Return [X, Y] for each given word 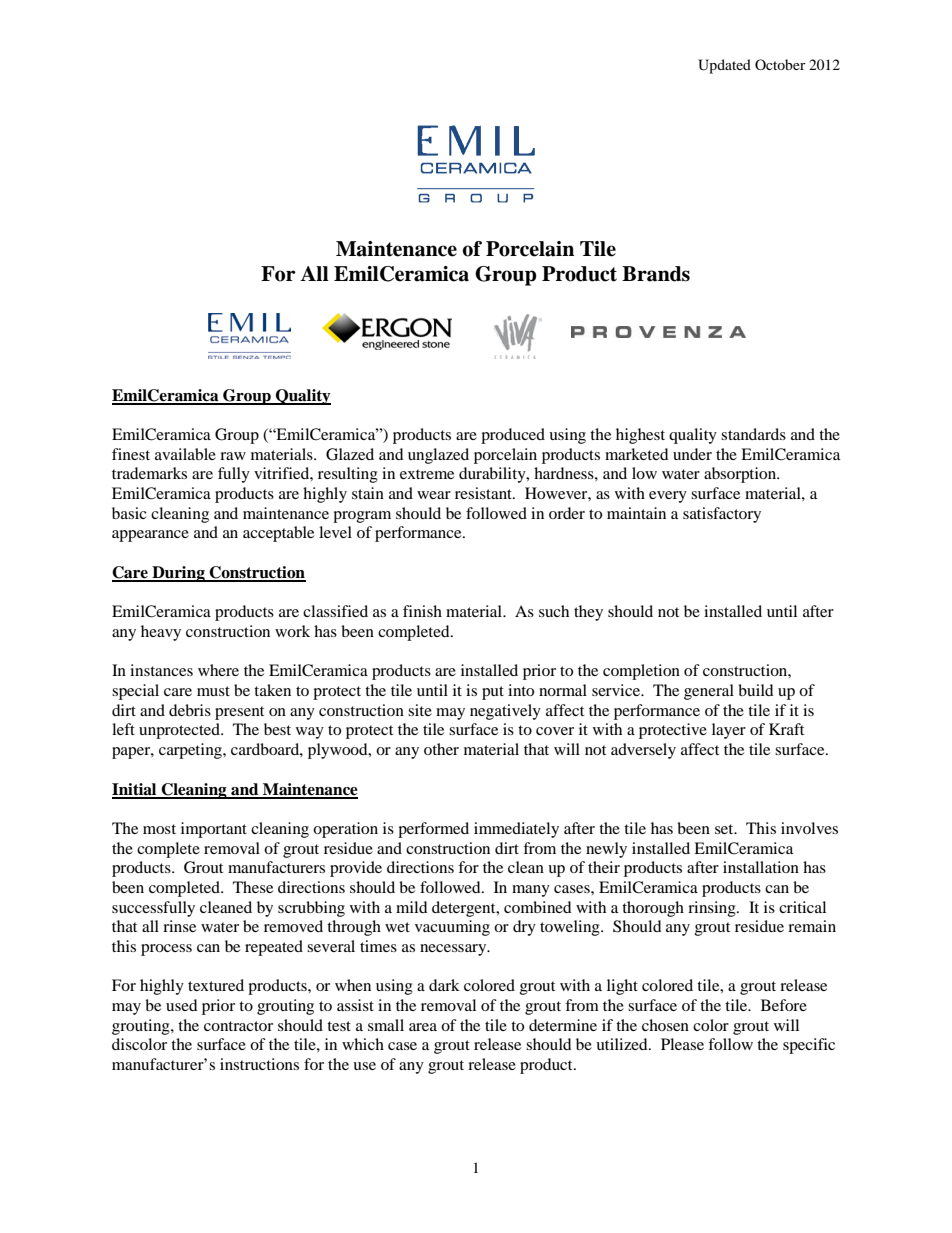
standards [753, 434]
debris [190, 710]
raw [233, 456]
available [185, 454]
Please [682, 1044]
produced [513, 436]
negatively [505, 712]
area [423, 1027]
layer [729, 731]
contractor [238, 1026]
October [780, 64]
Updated [724, 66]
